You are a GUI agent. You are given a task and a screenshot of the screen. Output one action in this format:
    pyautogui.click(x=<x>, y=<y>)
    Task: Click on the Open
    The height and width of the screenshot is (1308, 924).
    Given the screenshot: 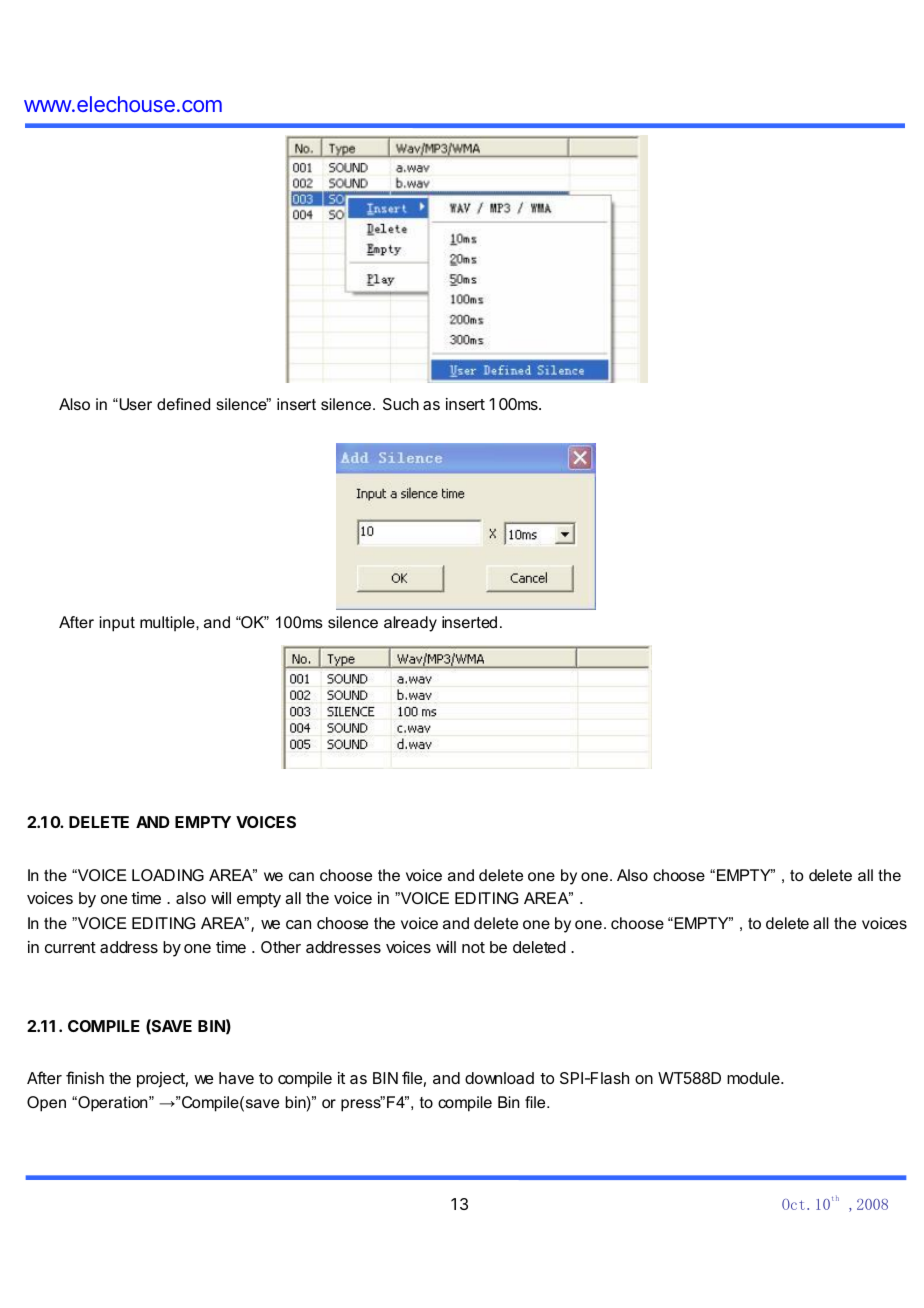 What is the action you would take?
    pyautogui.click(x=46, y=1104)
